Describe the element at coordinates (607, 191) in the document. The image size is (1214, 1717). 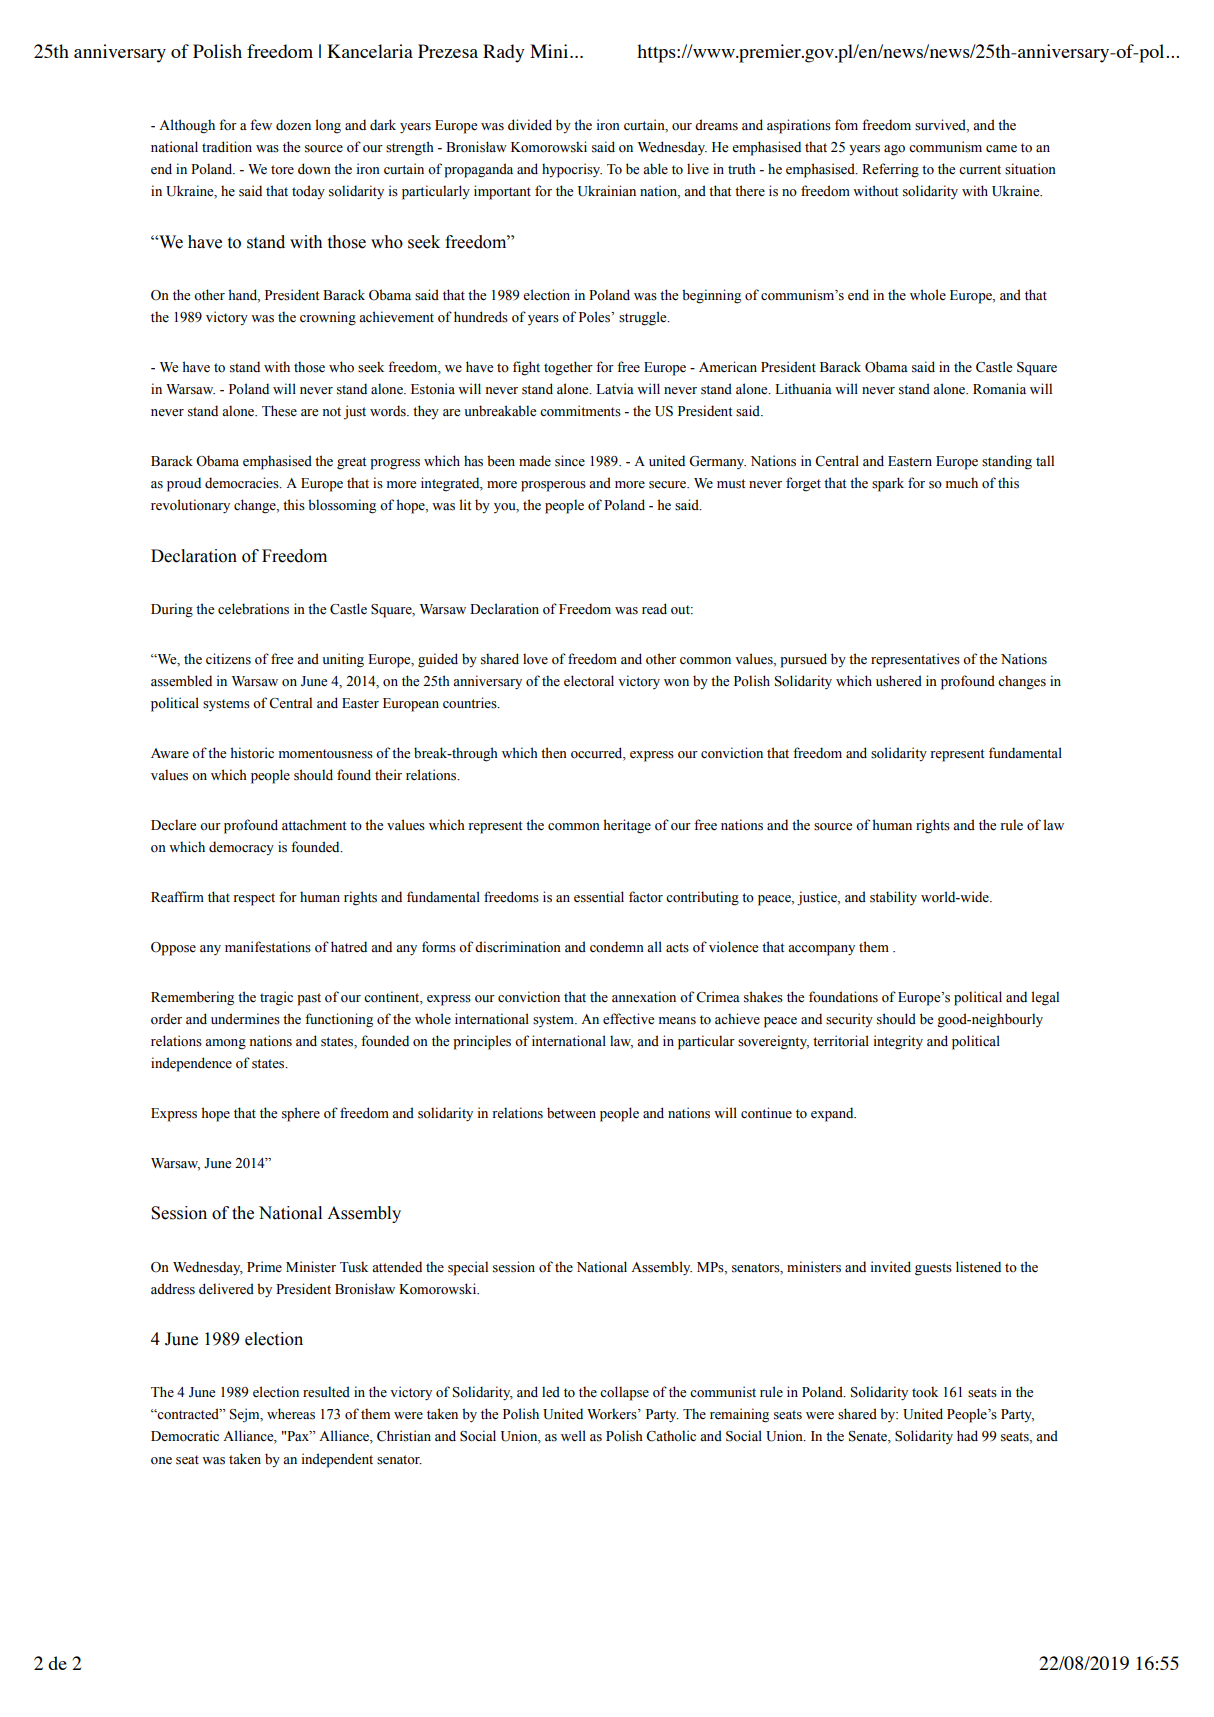
I see `Ukrainian` at that location.
